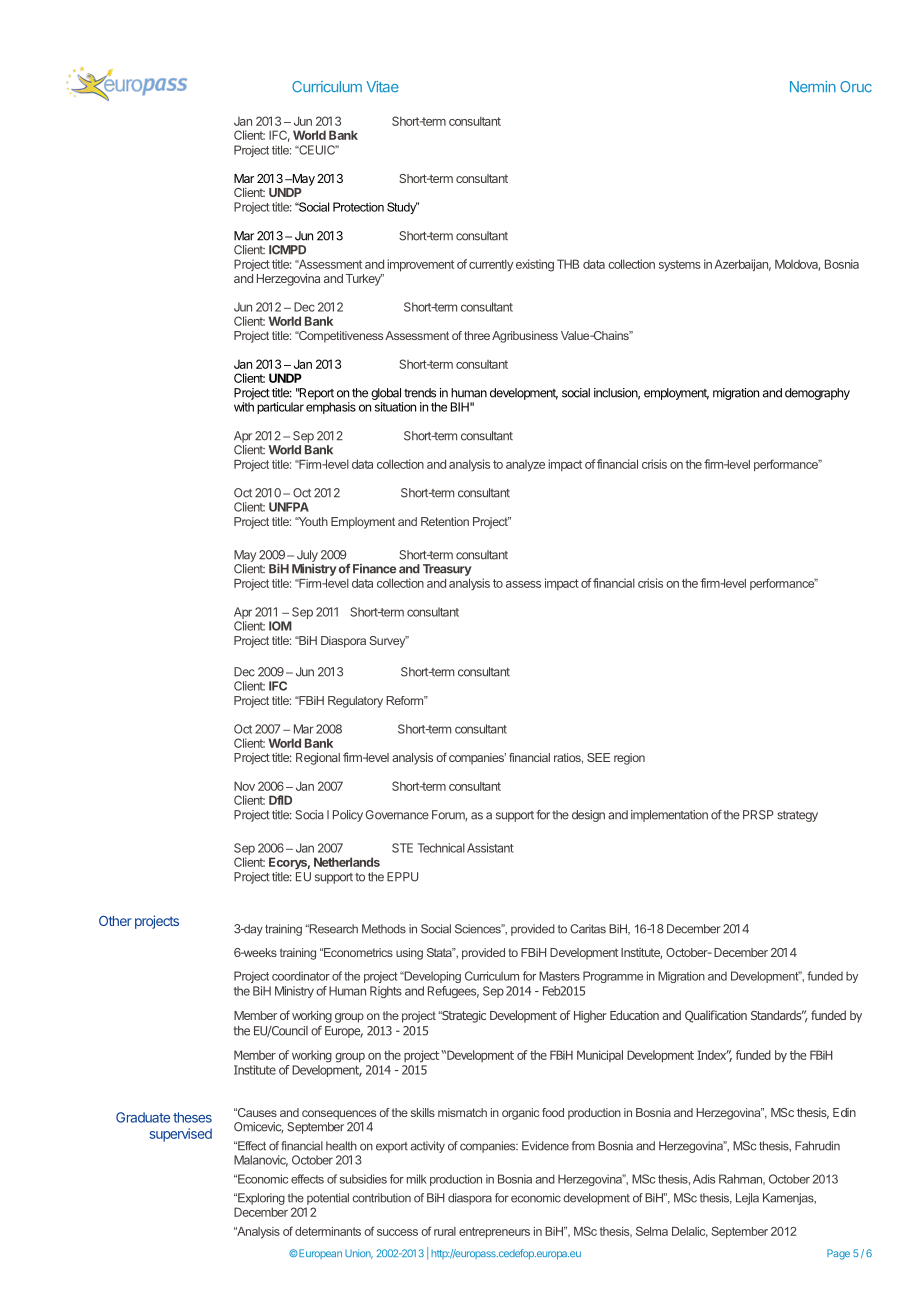 This document has height=1308, width=924. Describe the element at coordinates (490, 848) in the document. I see `Assistant` at that location.
